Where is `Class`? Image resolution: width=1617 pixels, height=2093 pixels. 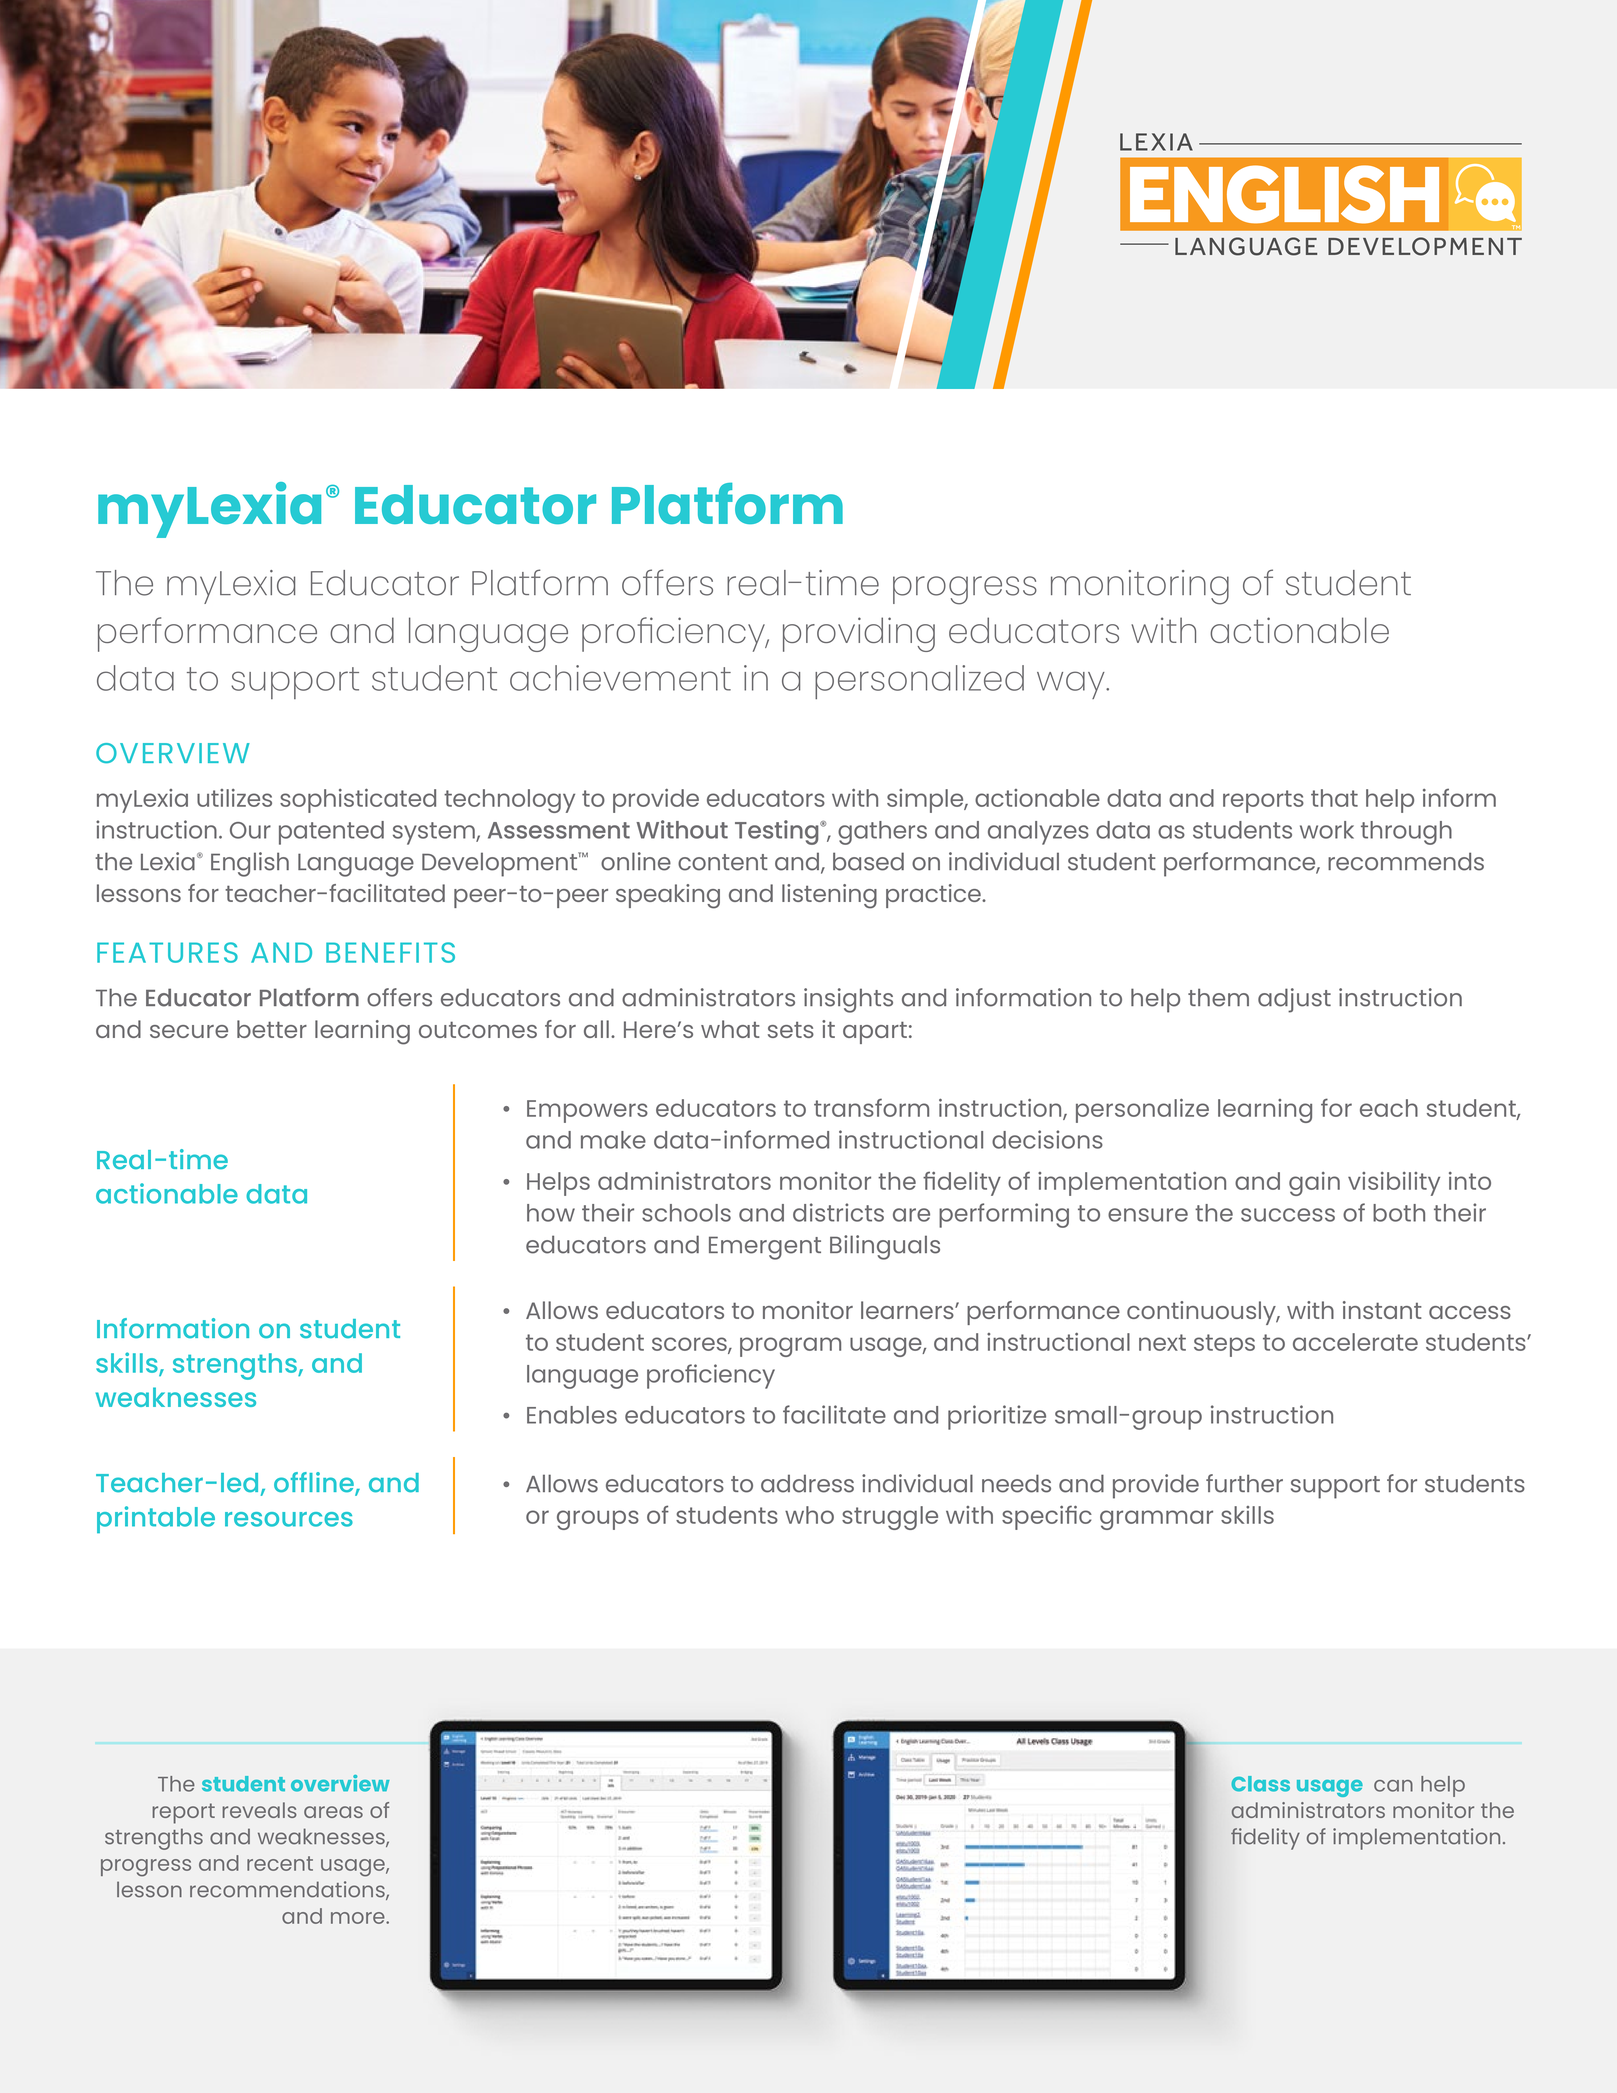
Class is located at coordinates (1260, 1784).
